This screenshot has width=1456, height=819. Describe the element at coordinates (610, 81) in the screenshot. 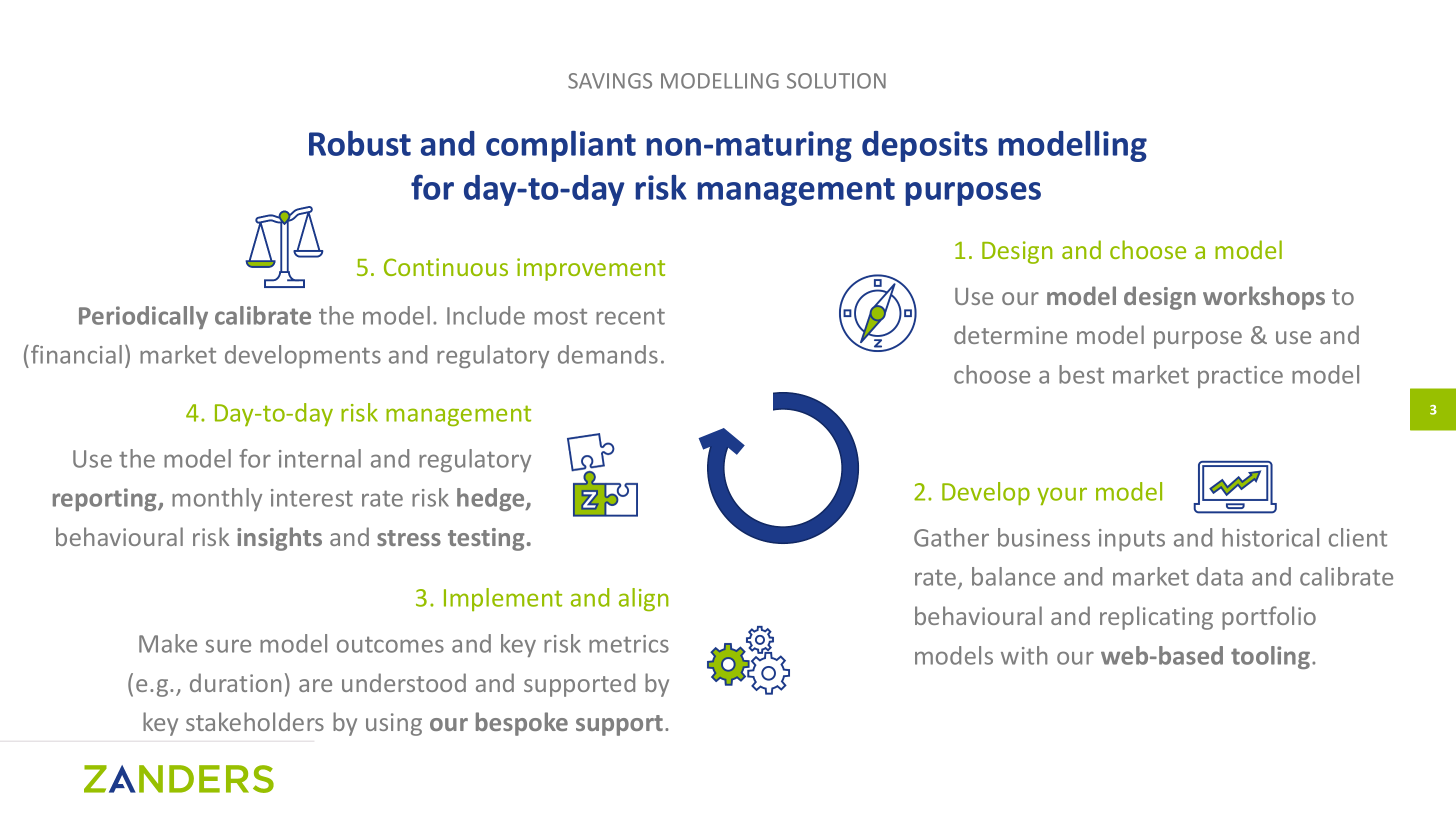

I see `SAVINGS` at that location.
